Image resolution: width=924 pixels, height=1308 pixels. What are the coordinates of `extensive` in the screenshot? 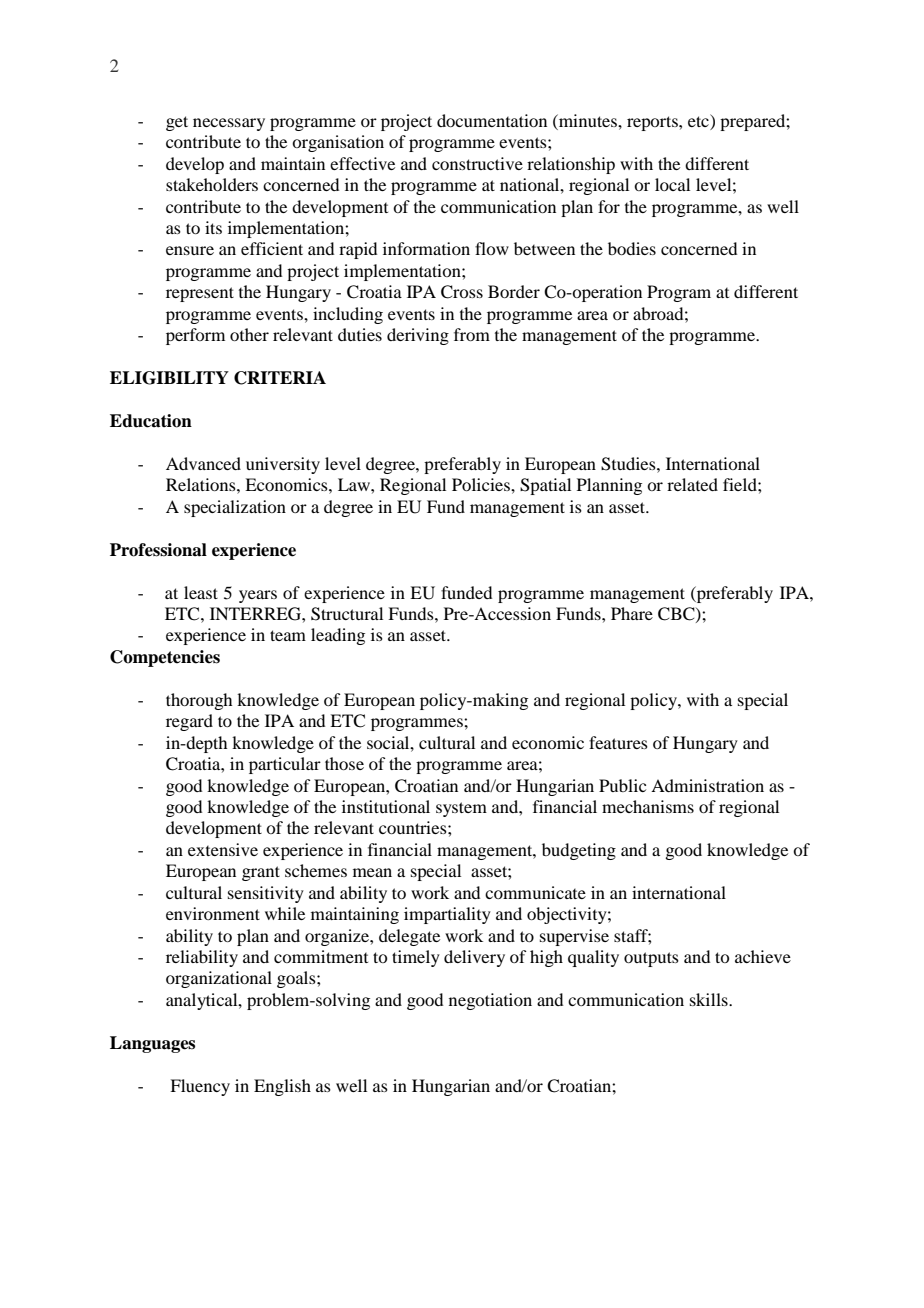 It's located at (223, 849).
